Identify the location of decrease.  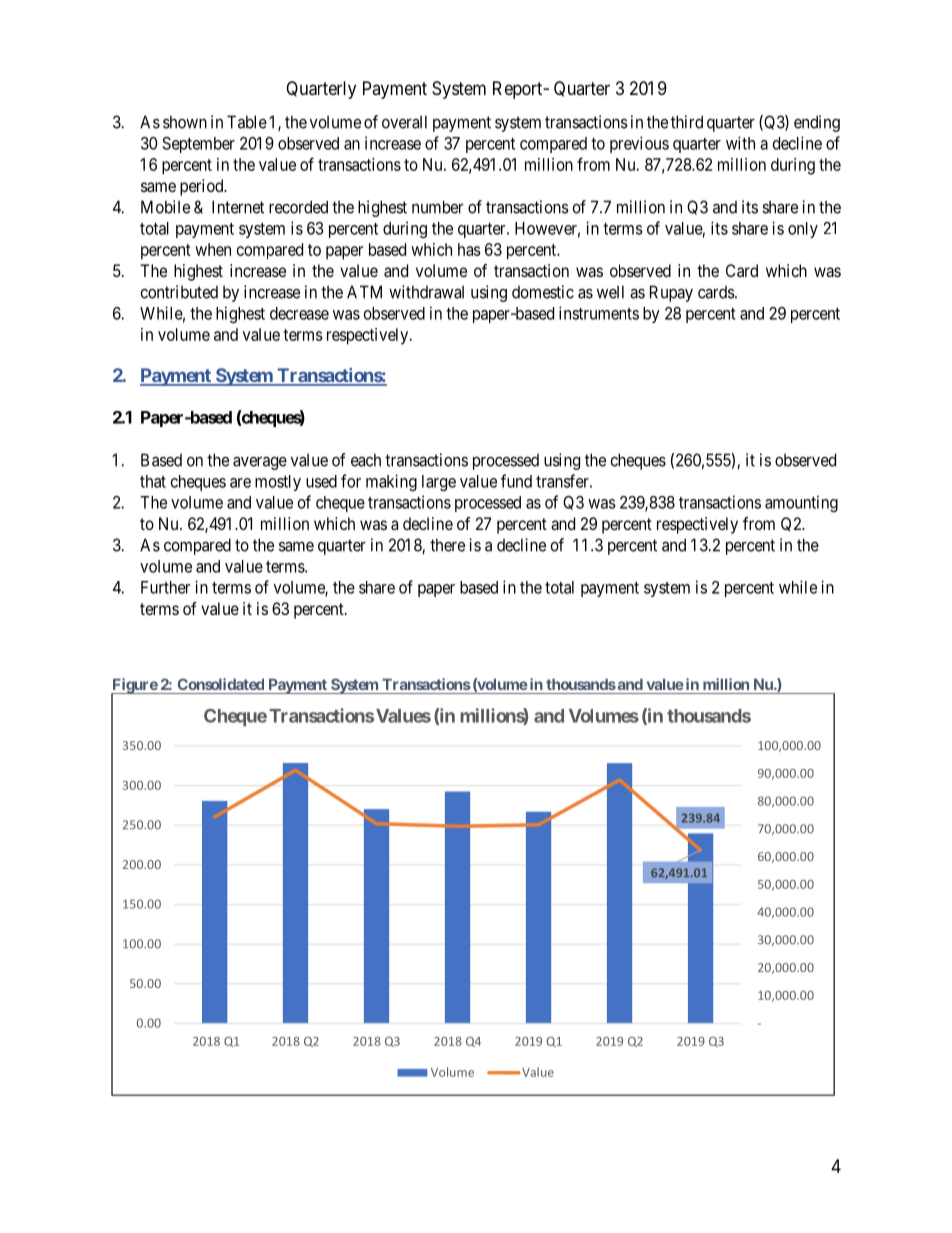
(299, 313).
